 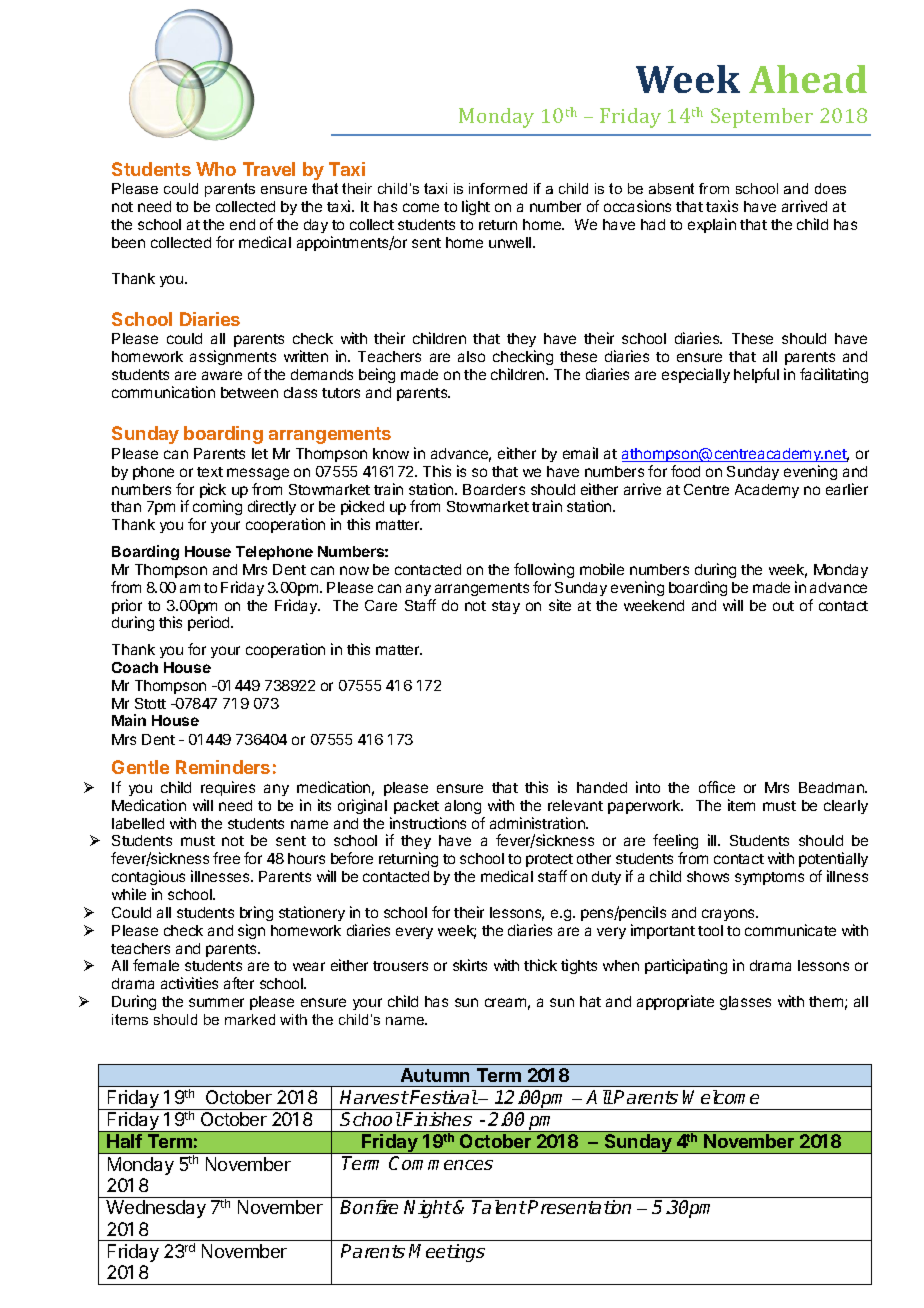 I want to click on out, so click(x=783, y=606).
